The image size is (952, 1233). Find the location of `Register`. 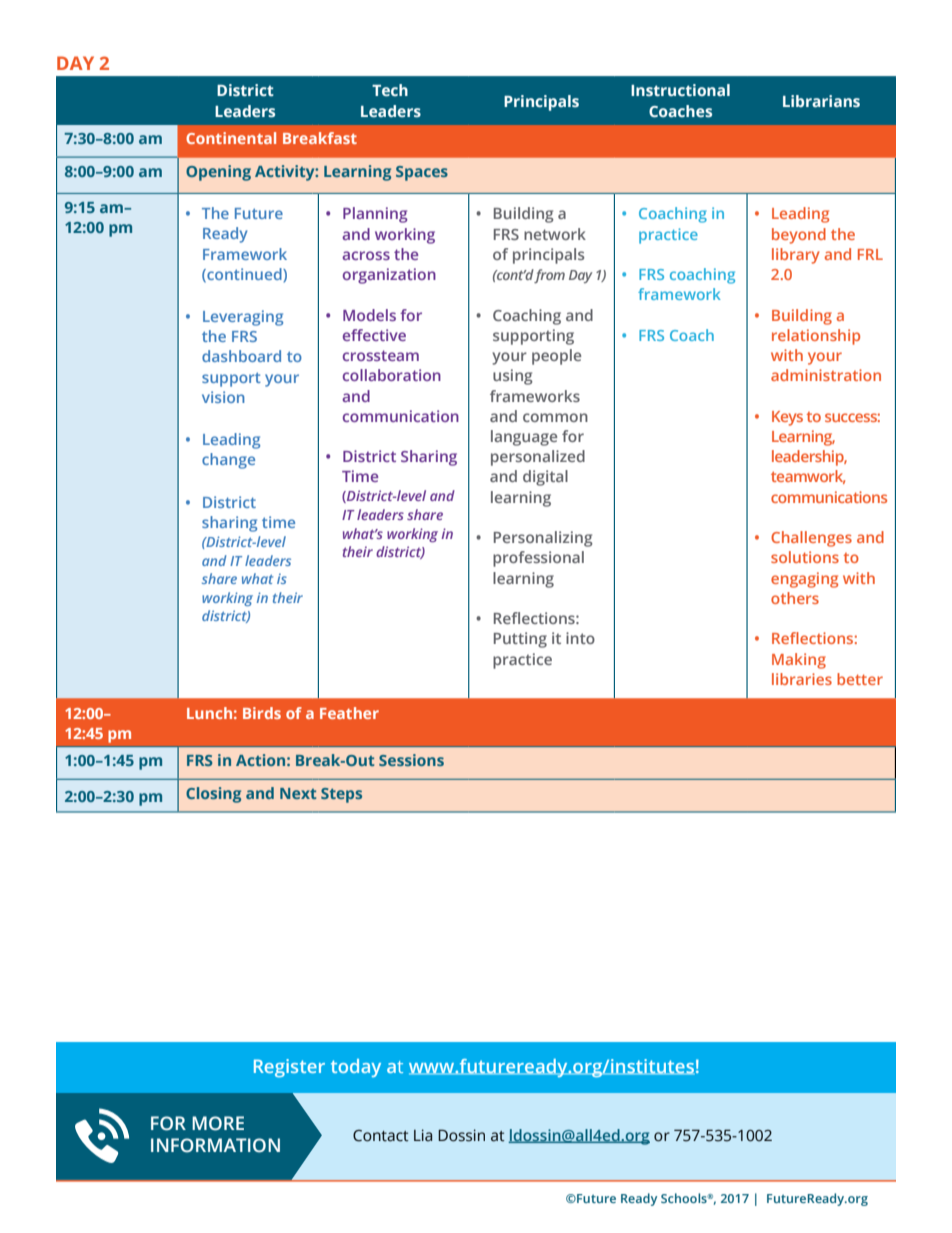

Register is located at coordinates (289, 1068).
